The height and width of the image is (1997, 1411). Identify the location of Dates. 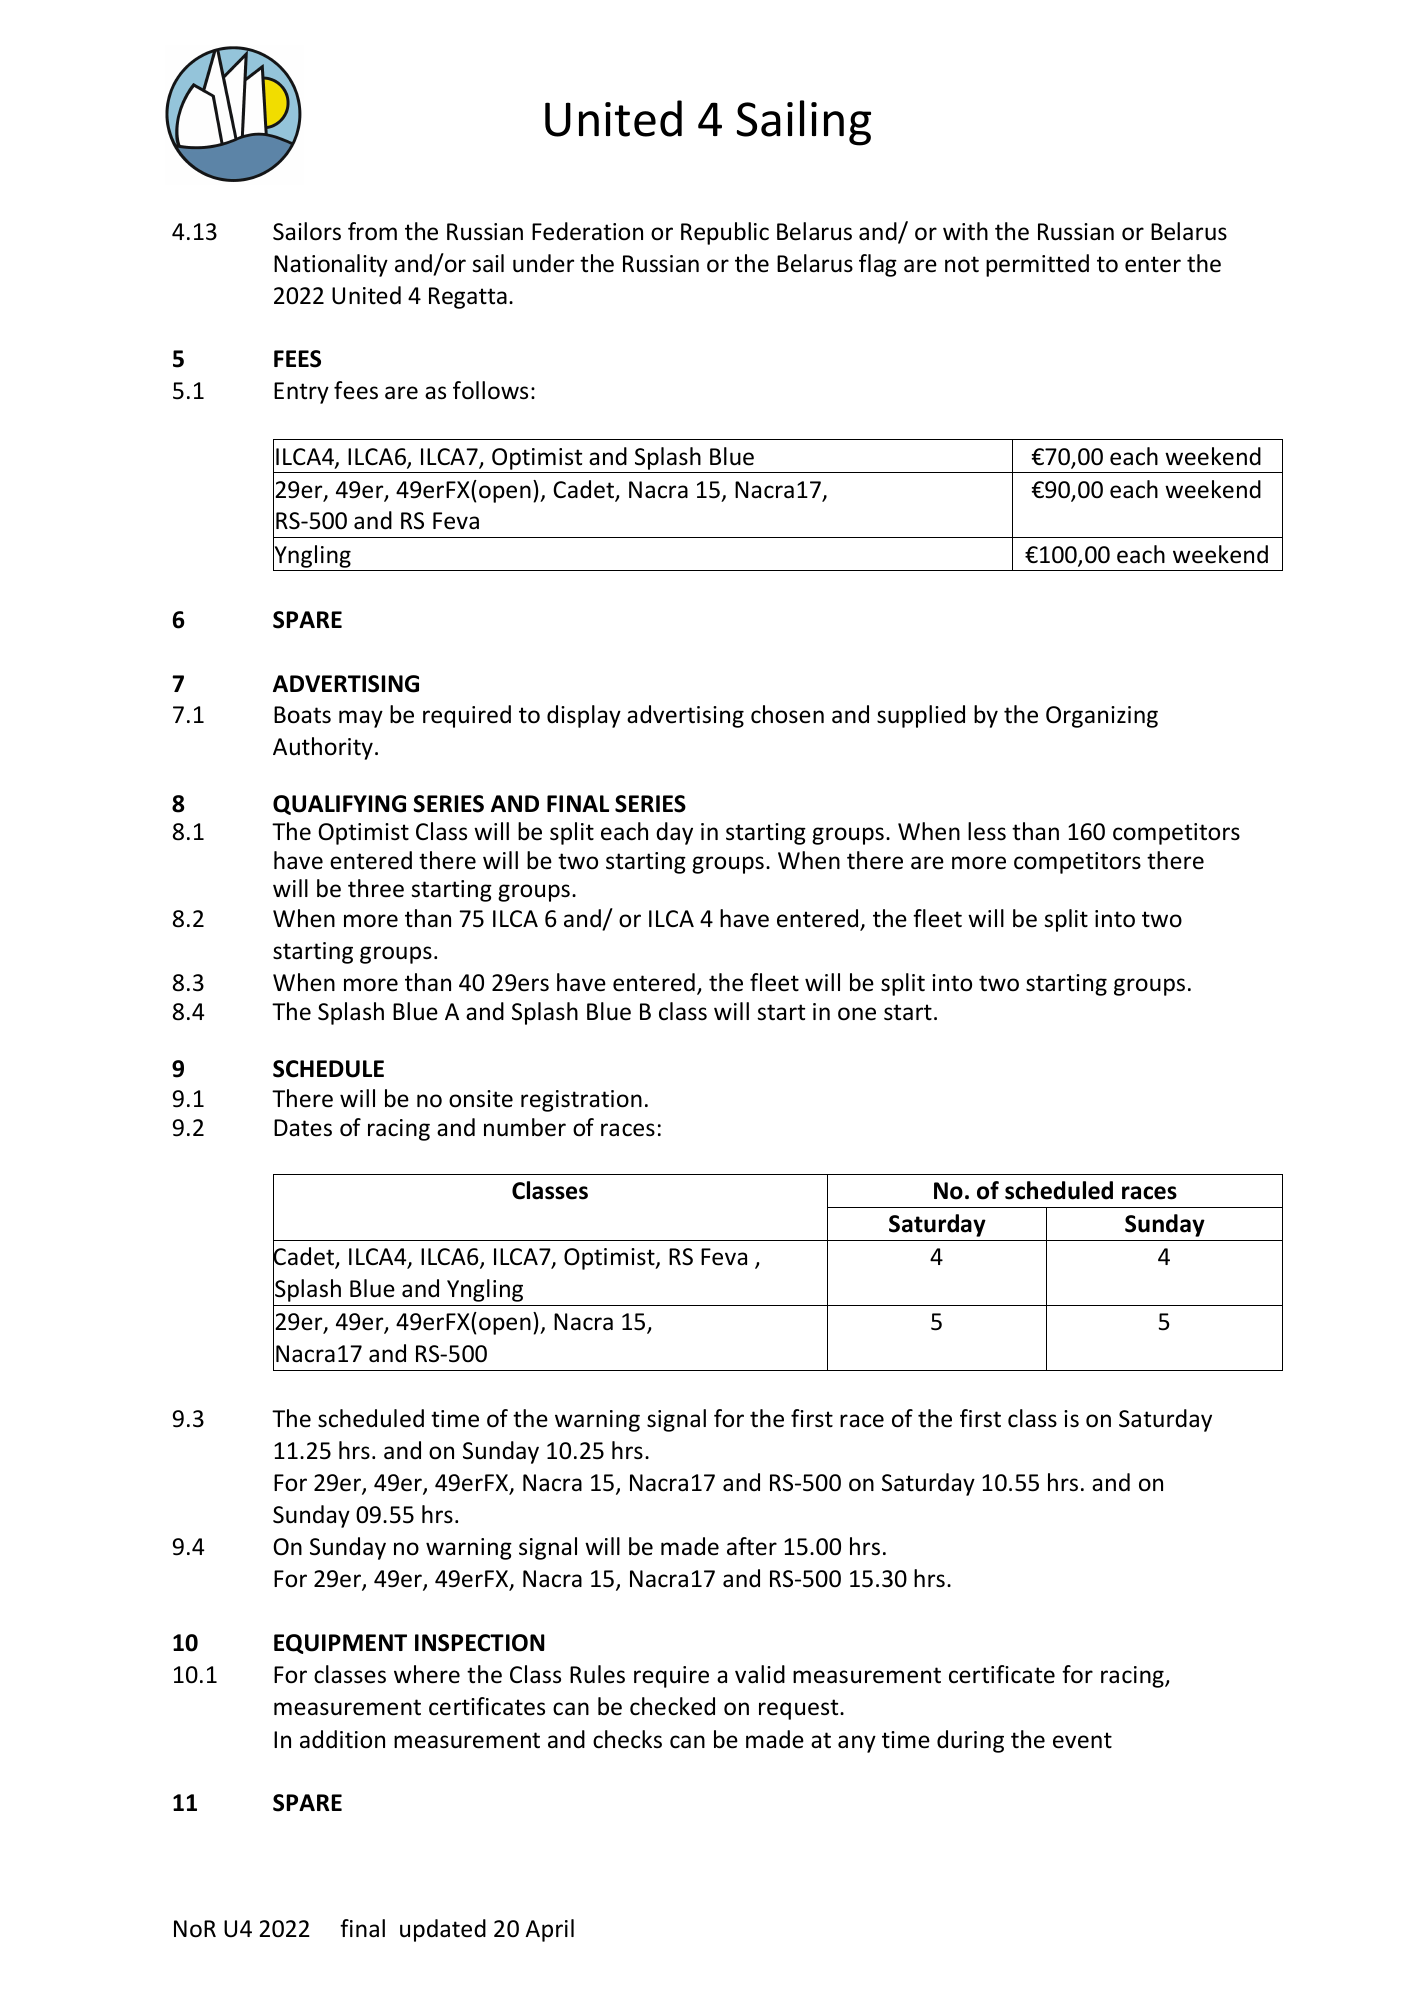
(303, 1128).
